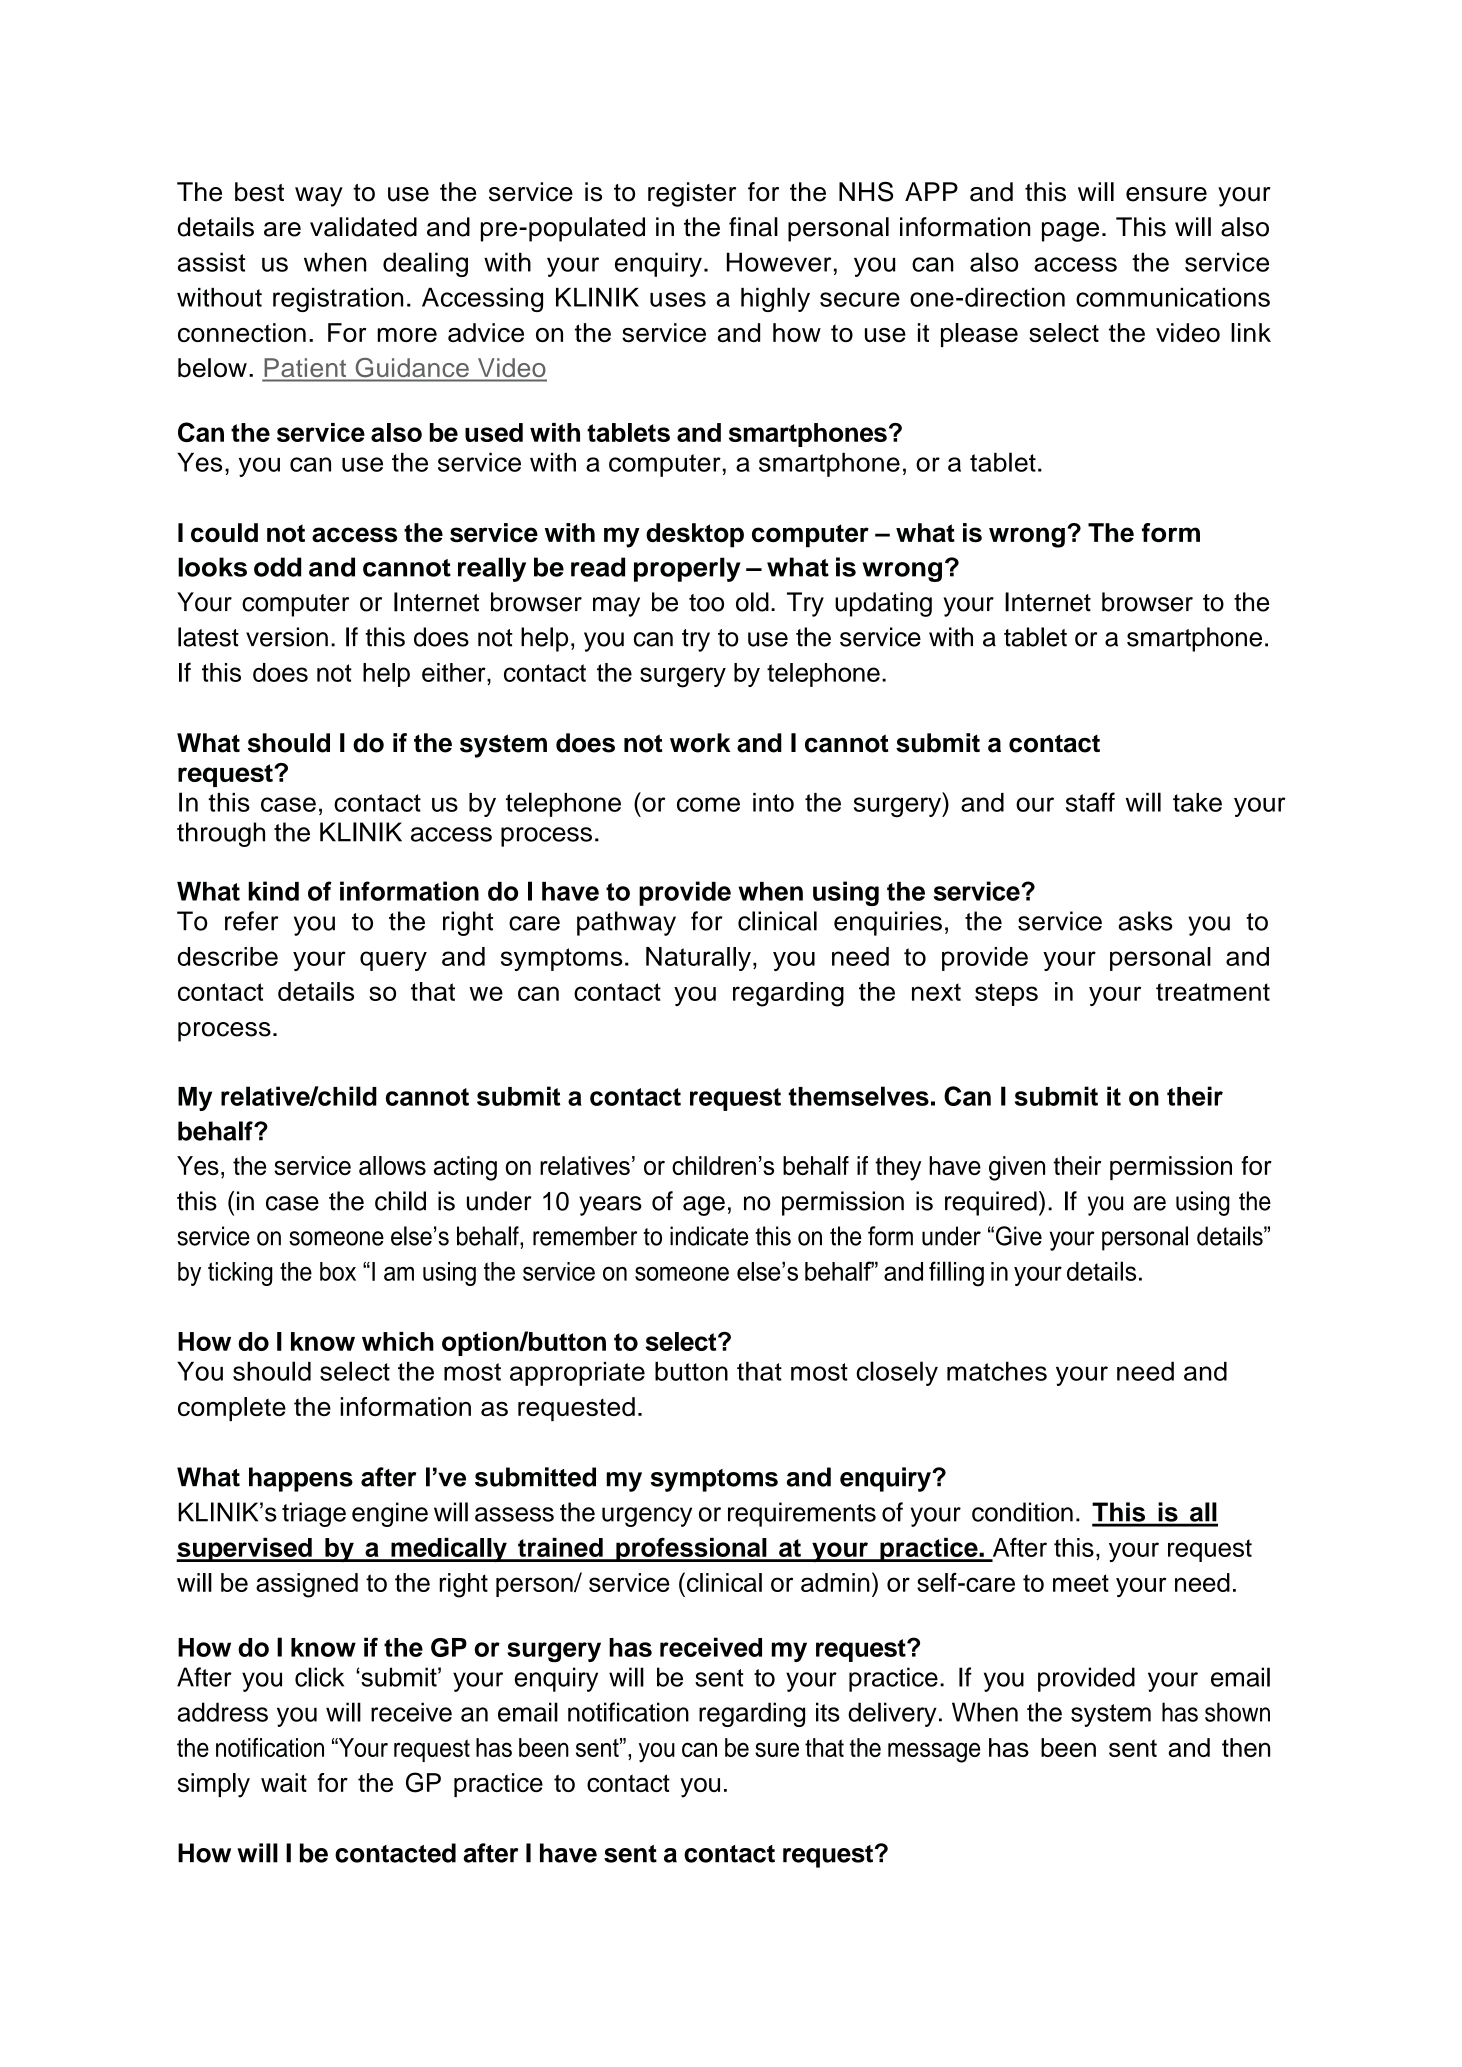  I want to click on treatment, so click(1213, 992).
